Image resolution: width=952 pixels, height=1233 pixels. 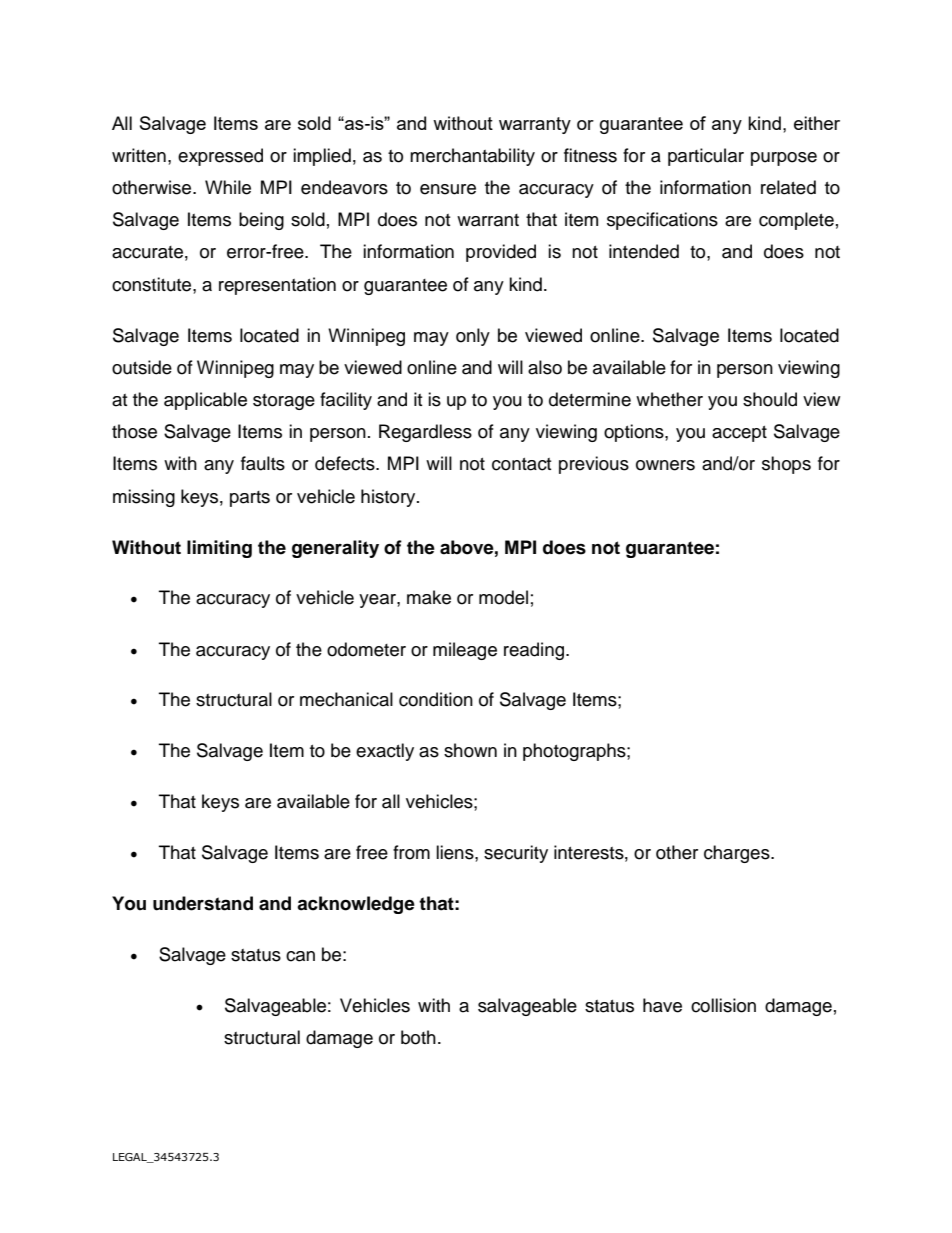 I want to click on merchantability, so click(x=472, y=157).
